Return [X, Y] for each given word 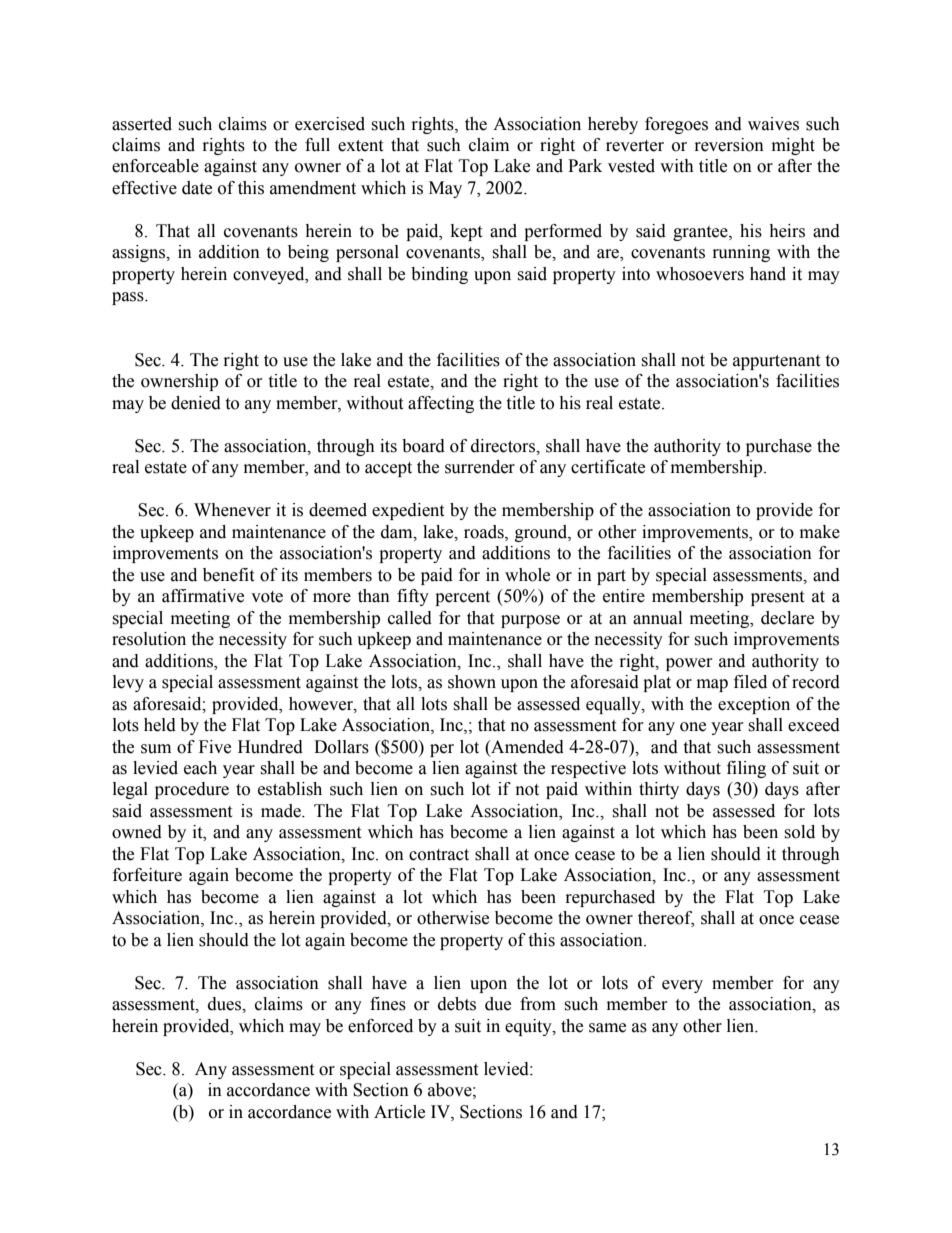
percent [462, 598]
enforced [380, 1026]
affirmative [203, 596]
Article [399, 1112]
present [777, 598]
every [682, 986]
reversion [729, 145]
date [197, 188]
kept [466, 232]
